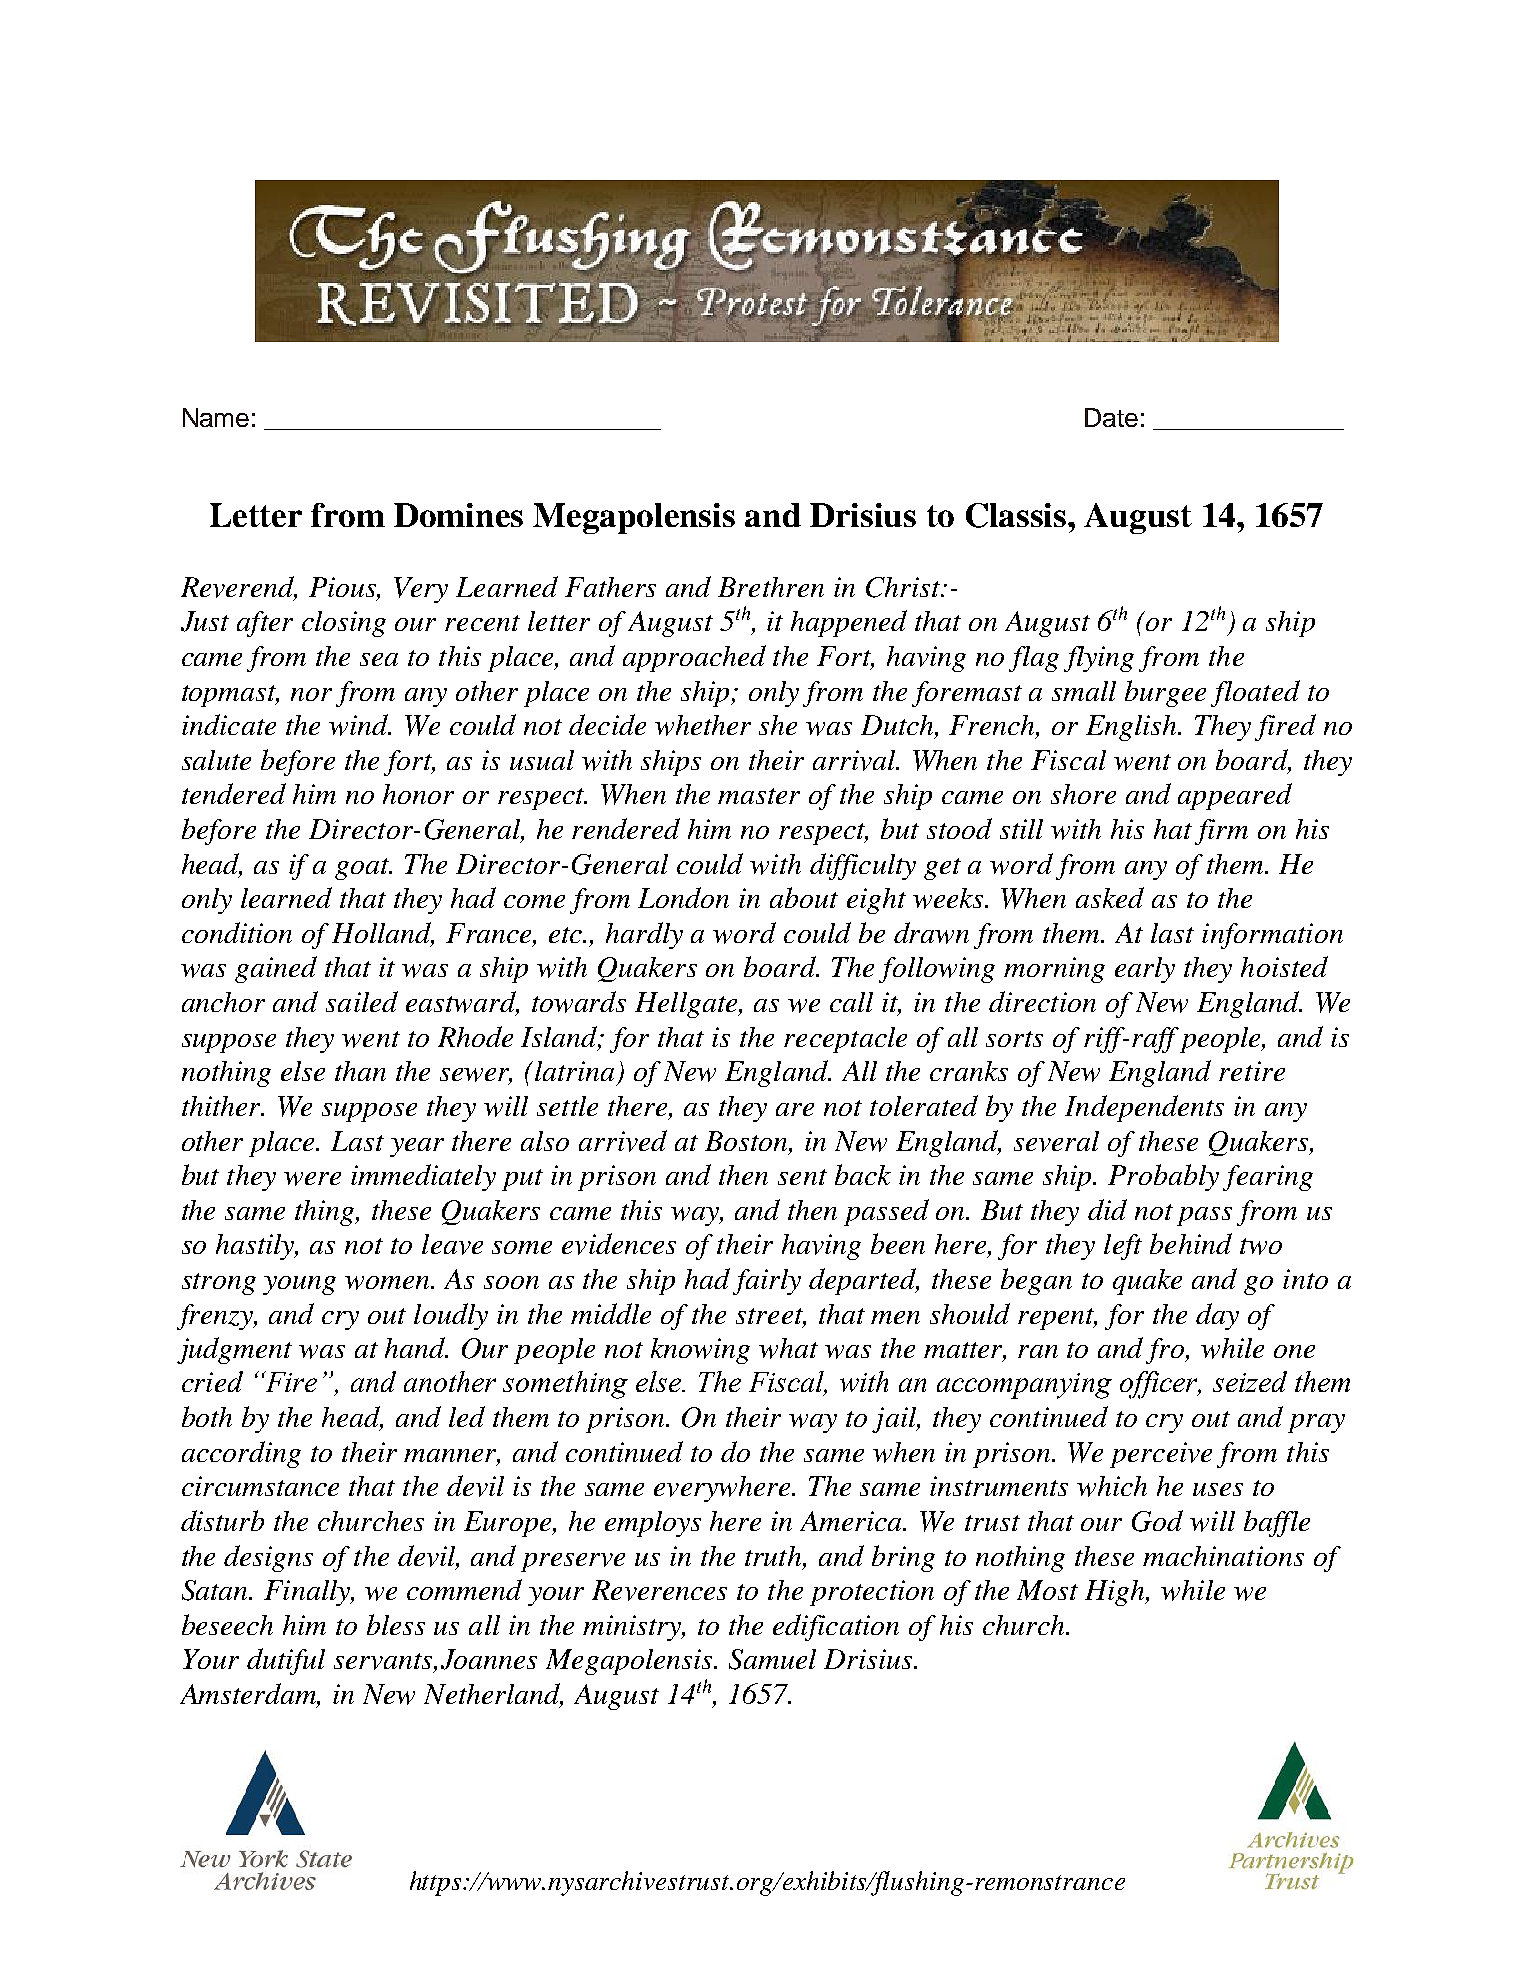 This screenshot has width=1534, height=1986. What do you see at coordinates (360, 1071) in the screenshot?
I see `than` at bounding box center [360, 1071].
